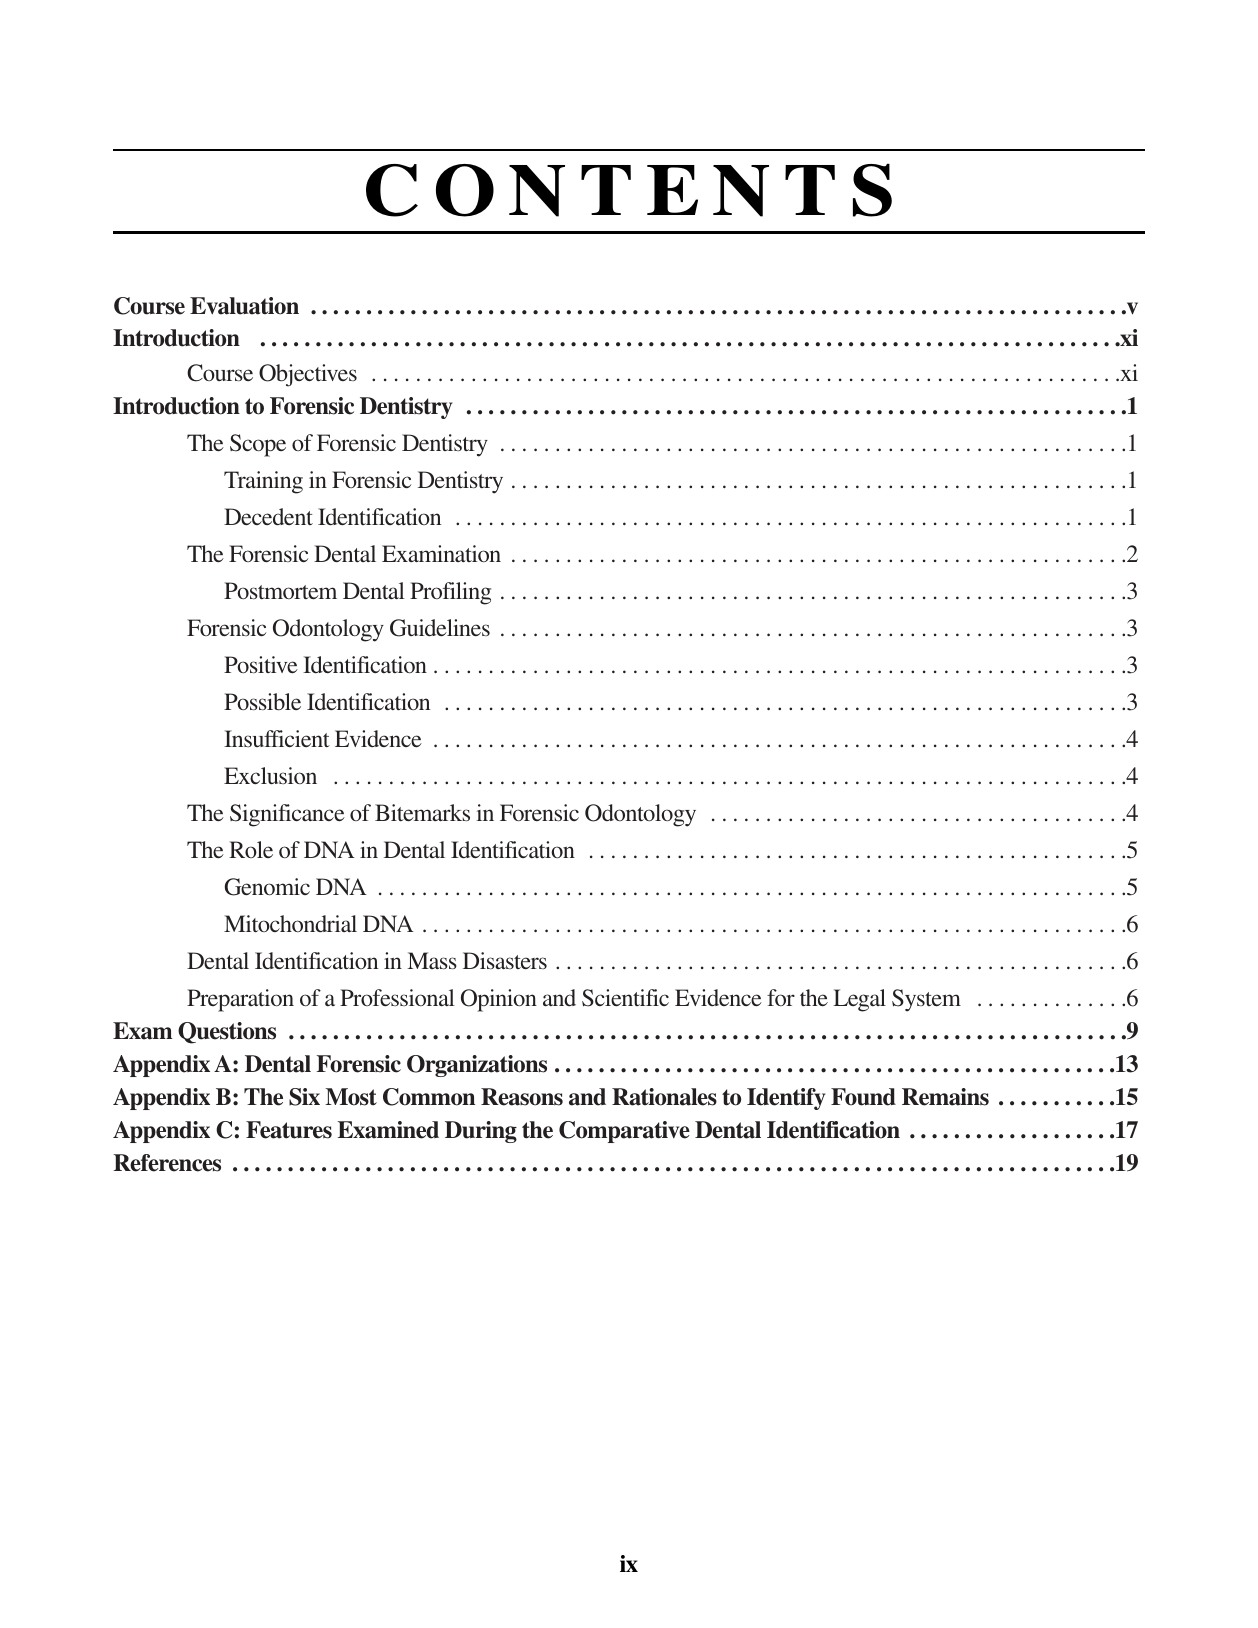  What do you see at coordinates (308, 375) in the document?
I see `Objectives` at bounding box center [308, 375].
